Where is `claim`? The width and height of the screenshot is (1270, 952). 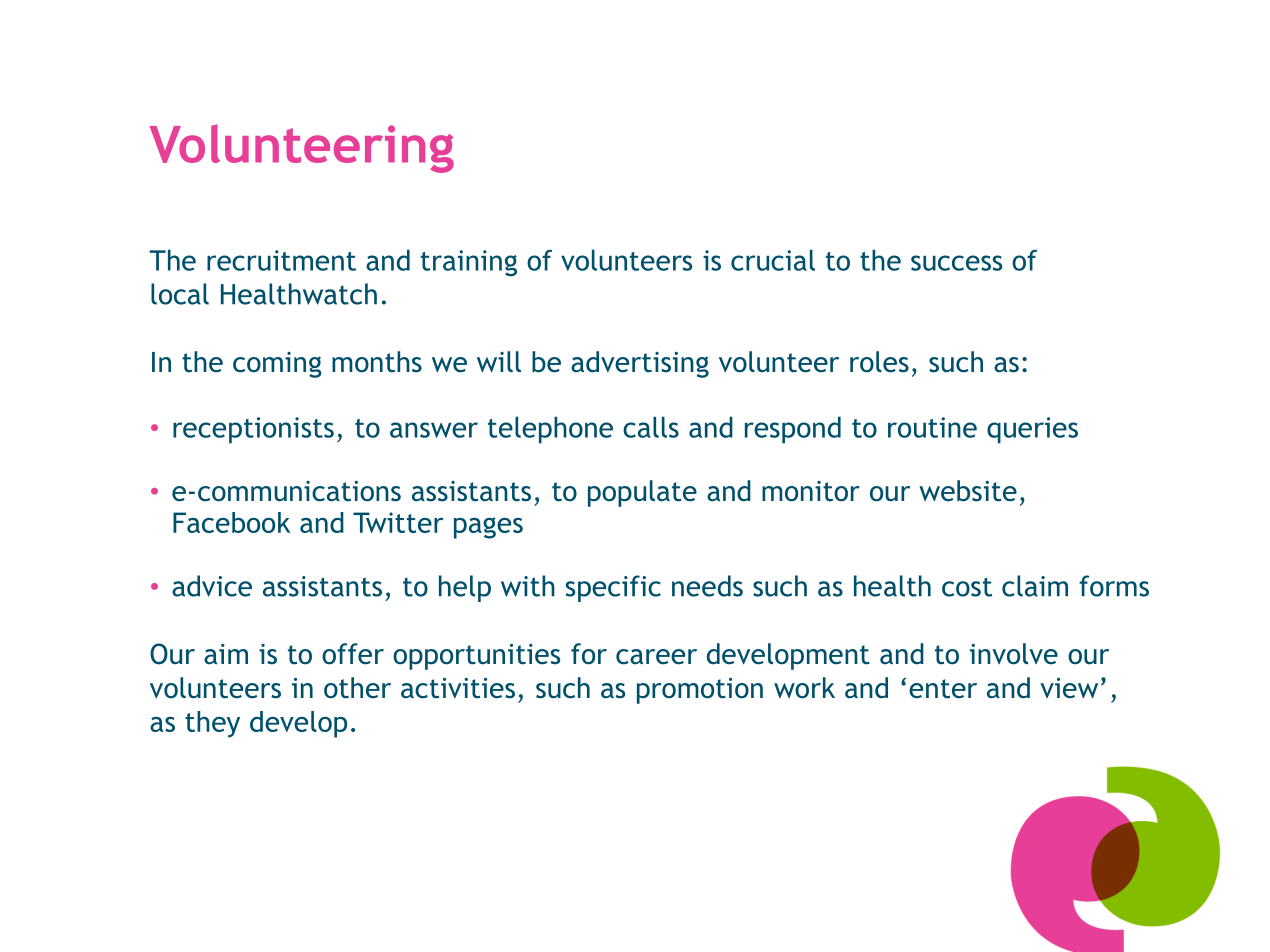 claim is located at coordinates (1035, 586).
